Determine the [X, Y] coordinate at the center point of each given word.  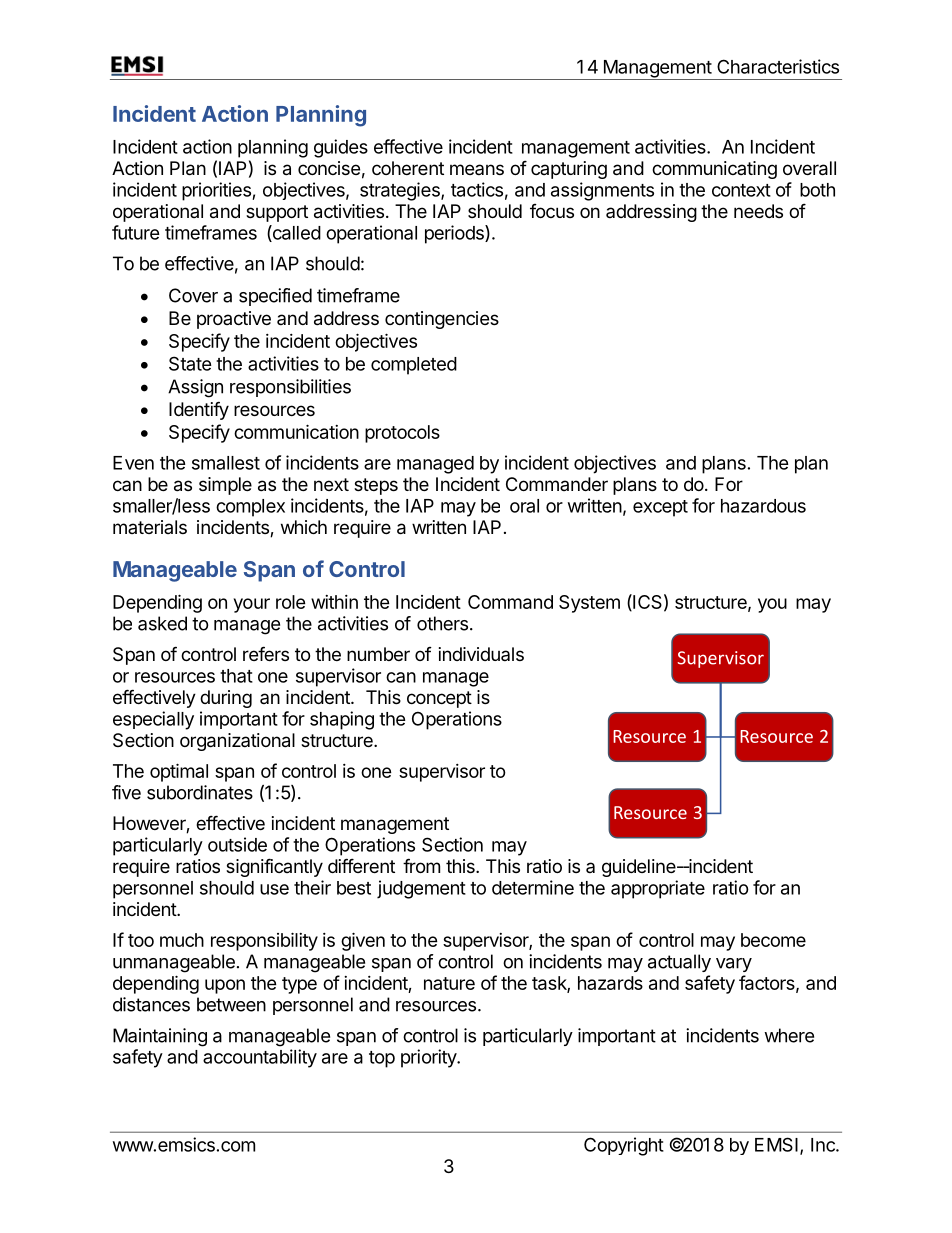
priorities [217, 191]
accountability [260, 1058]
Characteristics [778, 66]
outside [237, 844]
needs [758, 211]
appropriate [658, 889]
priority [429, 1058]
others [442, 623]
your [252, 605]
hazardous [763, 506]
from [421, 865]
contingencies [442, 320]
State [190, 363]
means [477, 169]
